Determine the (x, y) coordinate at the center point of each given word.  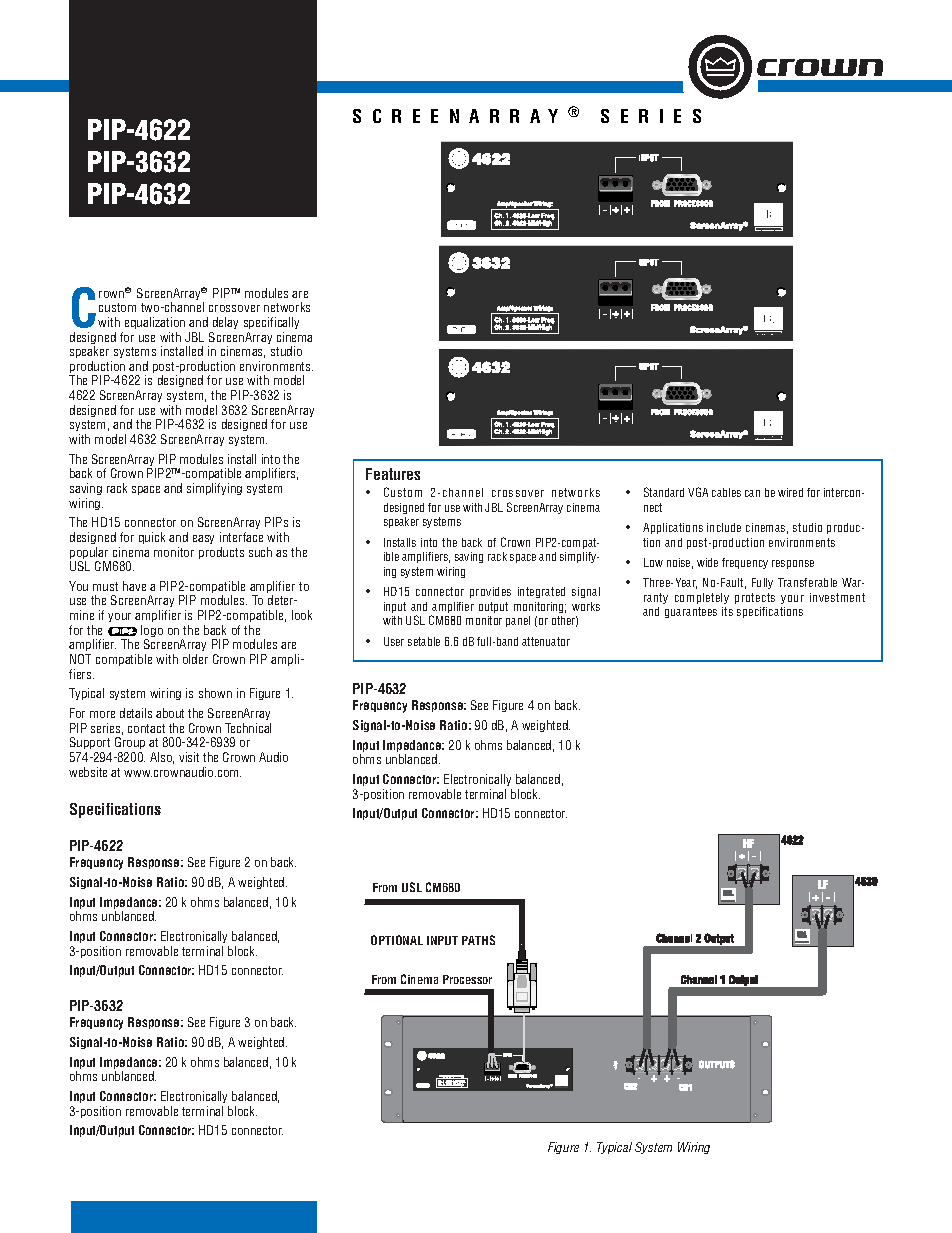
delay (225, 323)
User (394, 641)
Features (393, 474)
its (727, 611)
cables (726, 492)
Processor (467, 979)
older (195, 659)
